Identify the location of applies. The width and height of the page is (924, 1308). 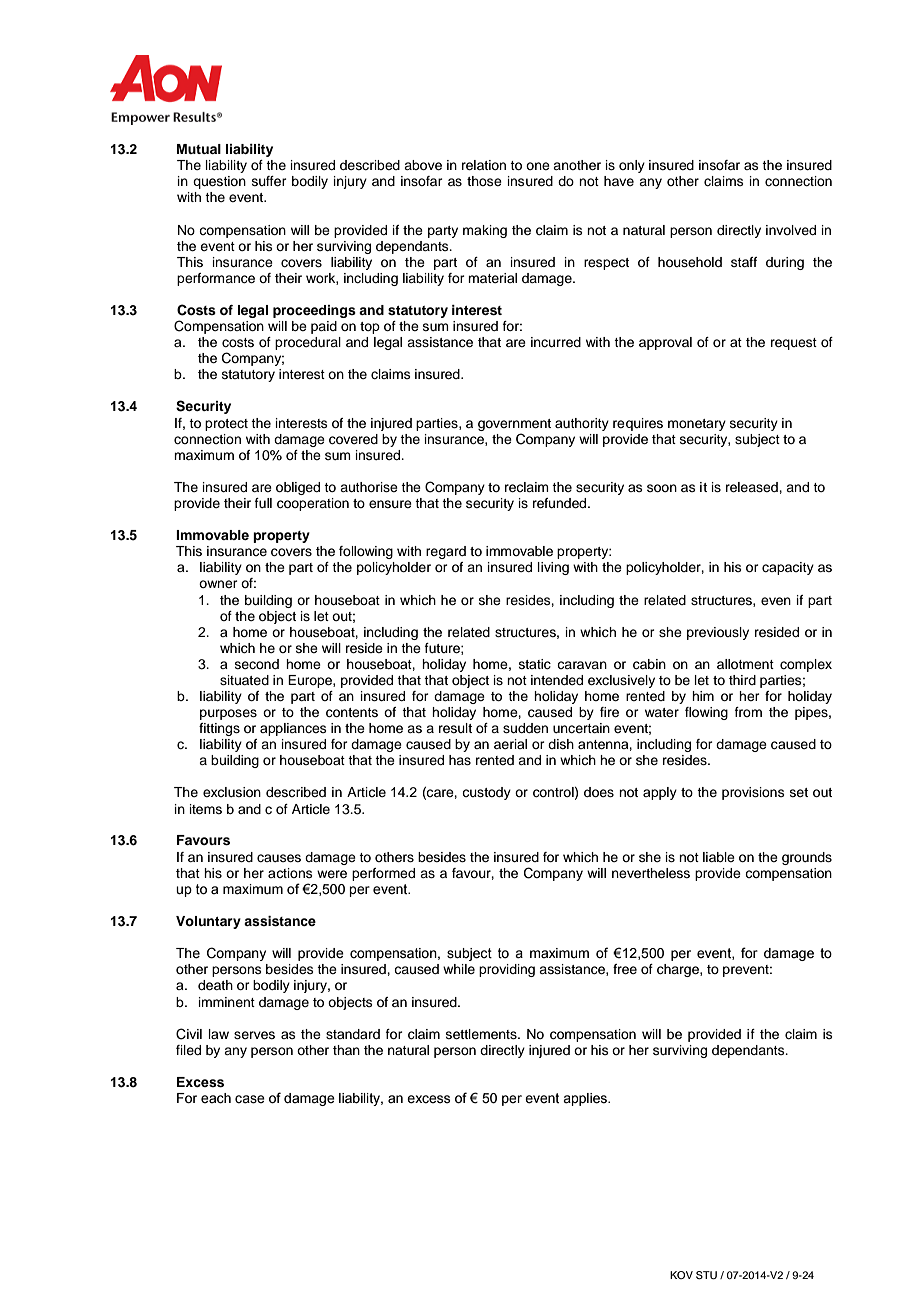
(586, 1099).
